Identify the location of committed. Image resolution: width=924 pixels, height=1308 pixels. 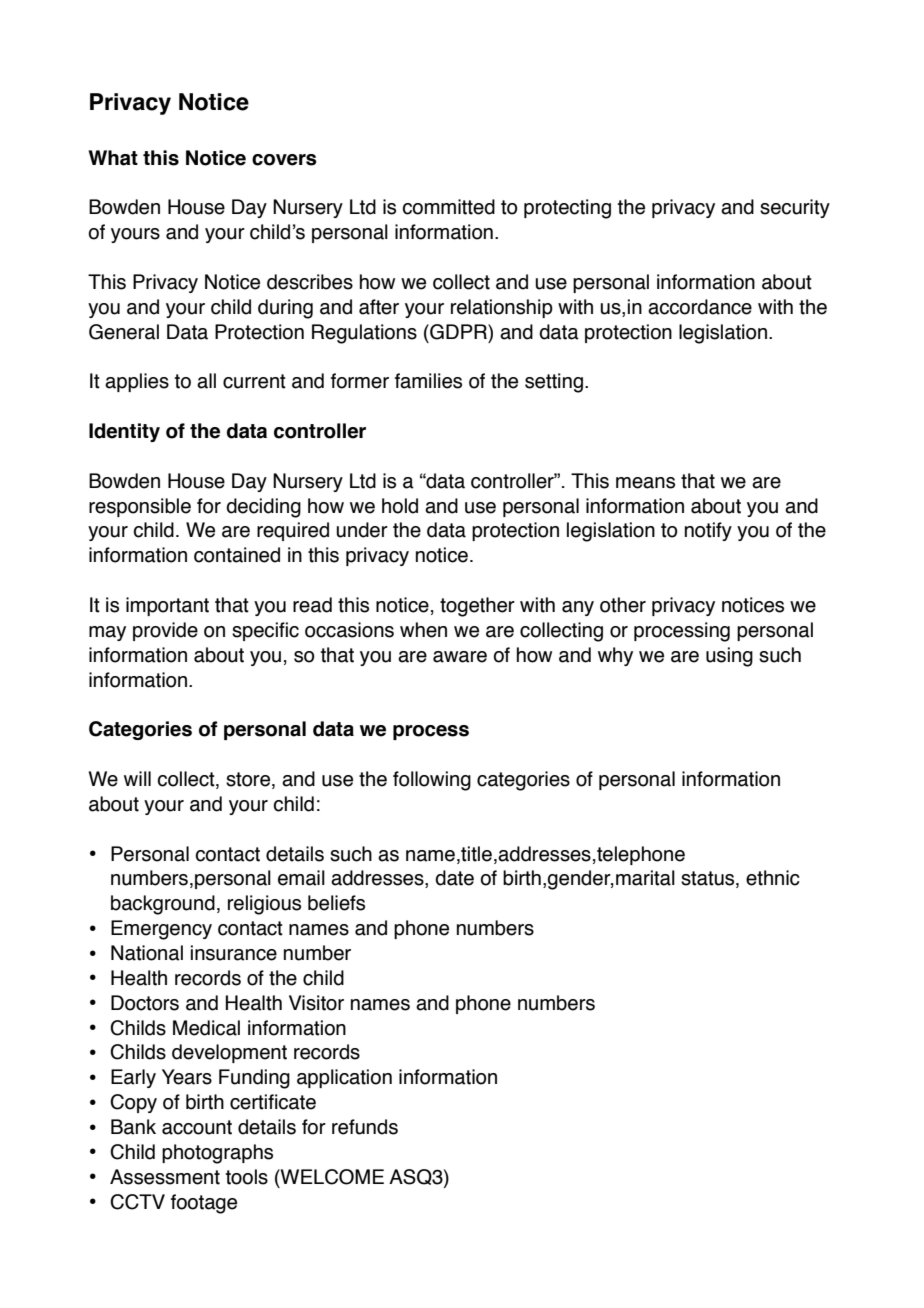
(449, 207).
